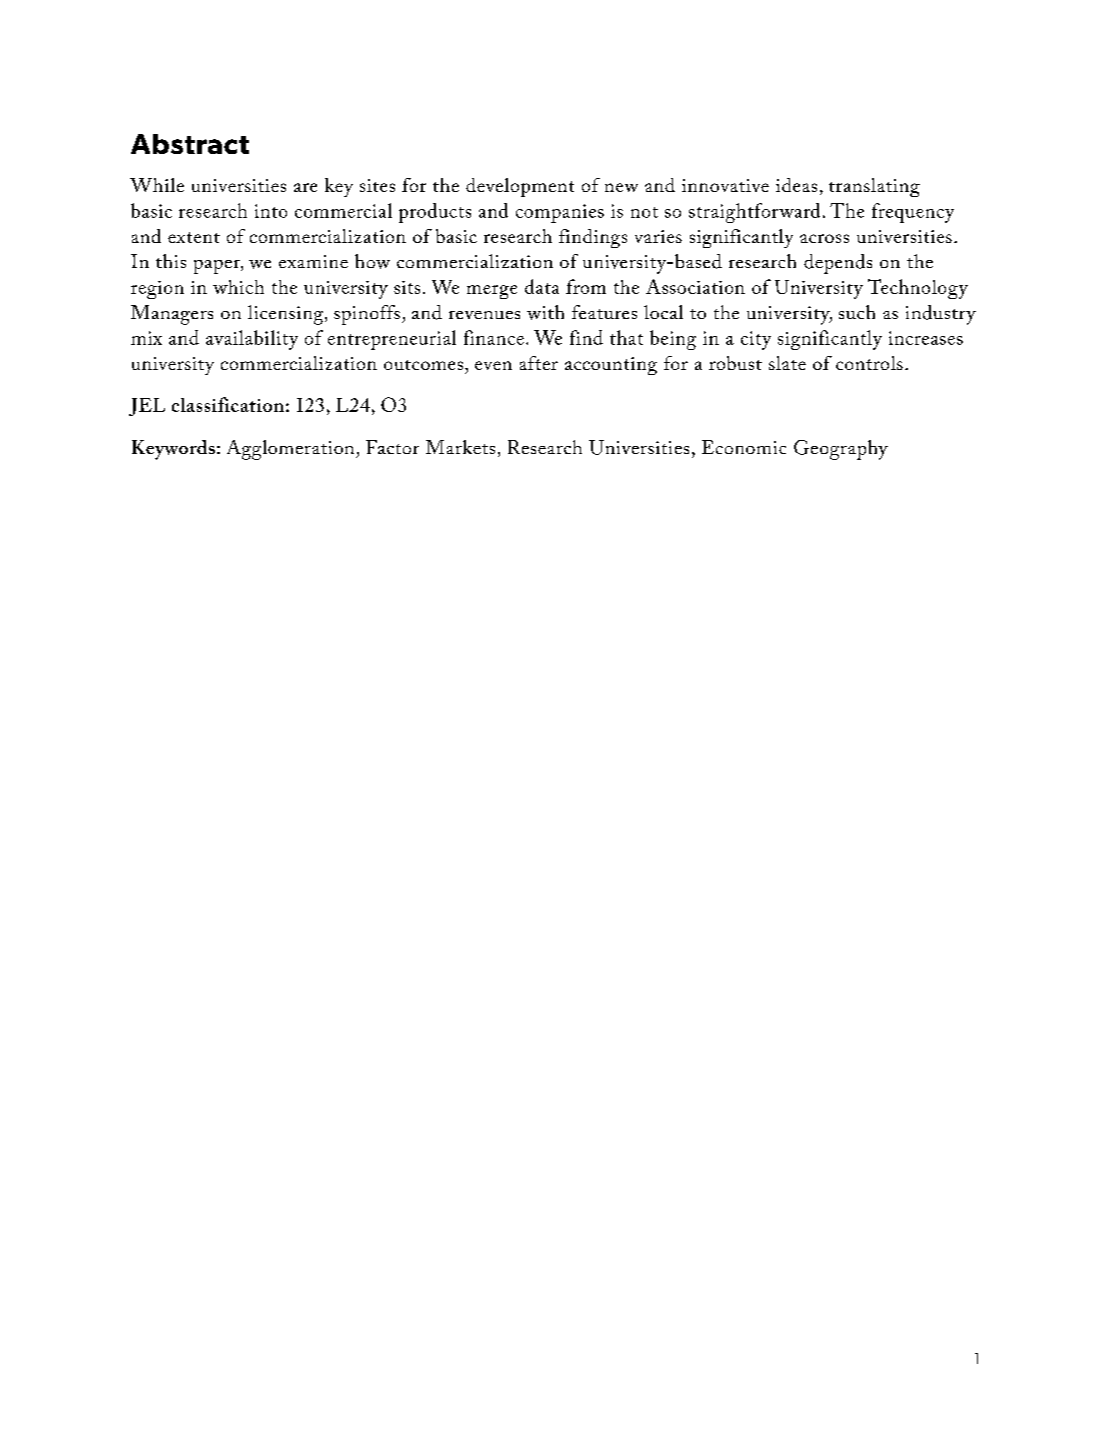 Image resolution: width=1111 pixels, height=1438 pixels. I want to click on development, so click(520, 187).
